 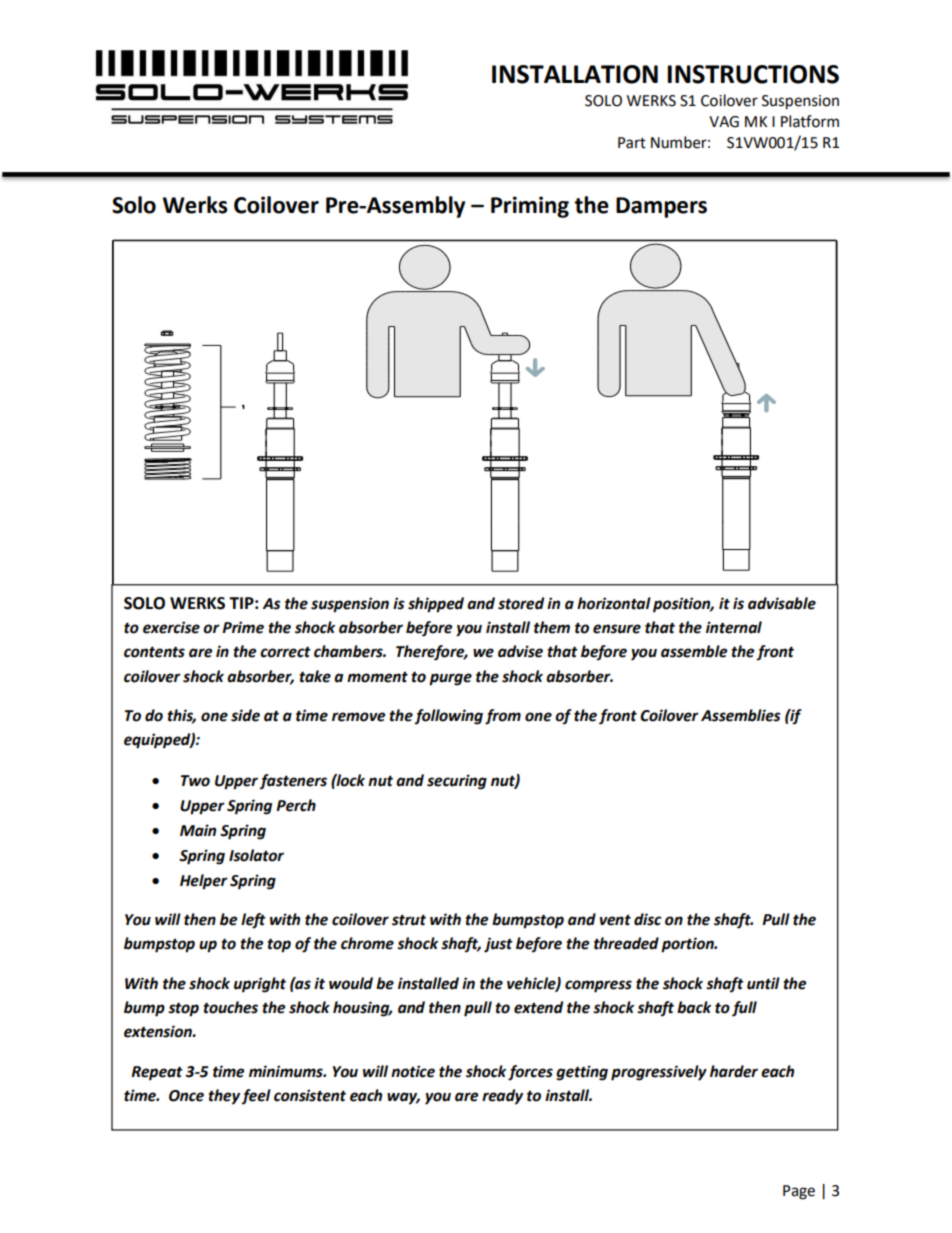 I want to click on stored, so click(x=521, y=603).
